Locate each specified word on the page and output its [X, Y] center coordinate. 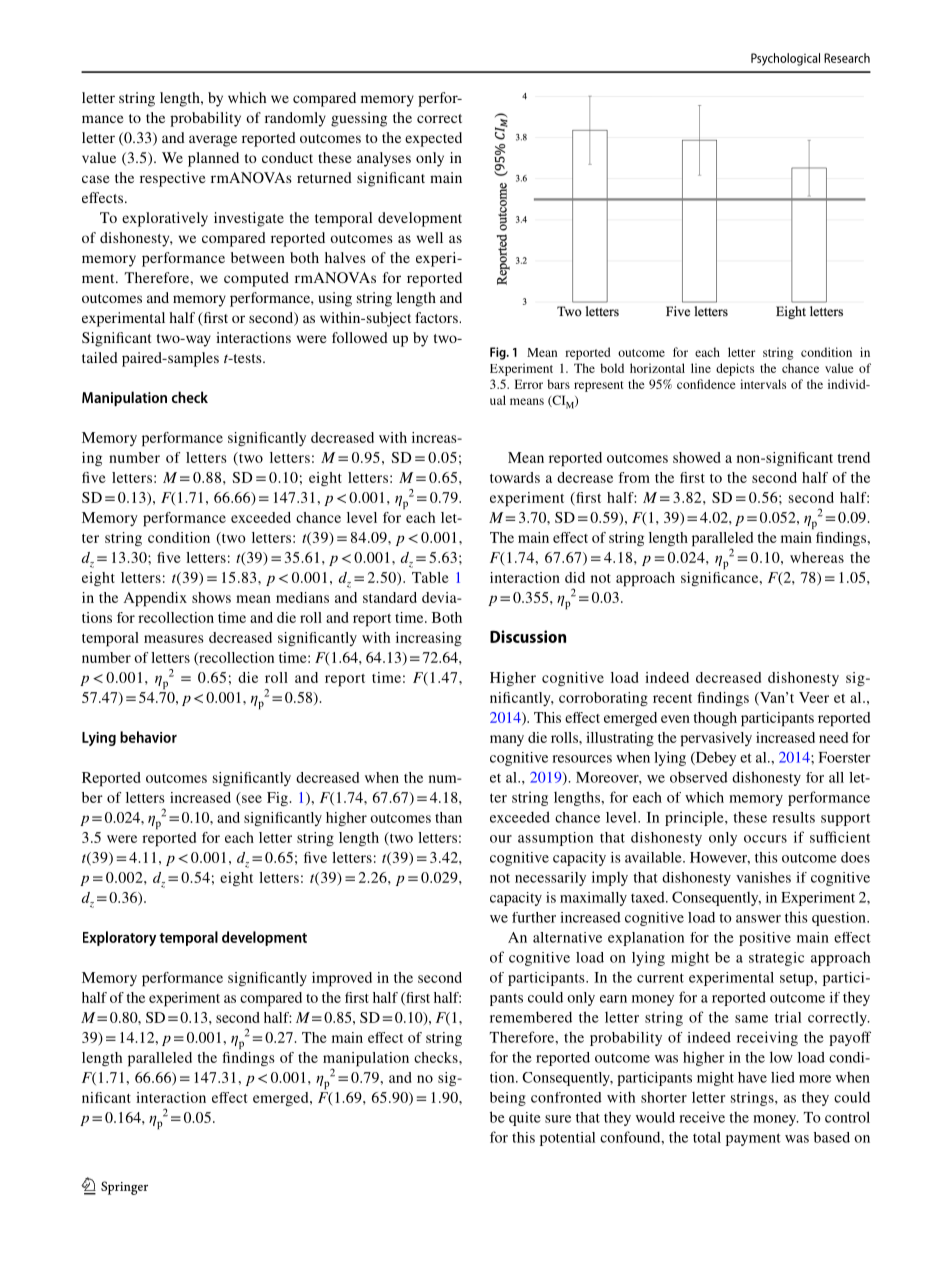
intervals [763, 384]
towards [515, 477]
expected [433, 139]
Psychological [785, 59]
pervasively [716, 739]
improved [342, 979]
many [507, 740]
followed [360, 337]
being [508, 1099]
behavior [148, 737]
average [213, 141]
